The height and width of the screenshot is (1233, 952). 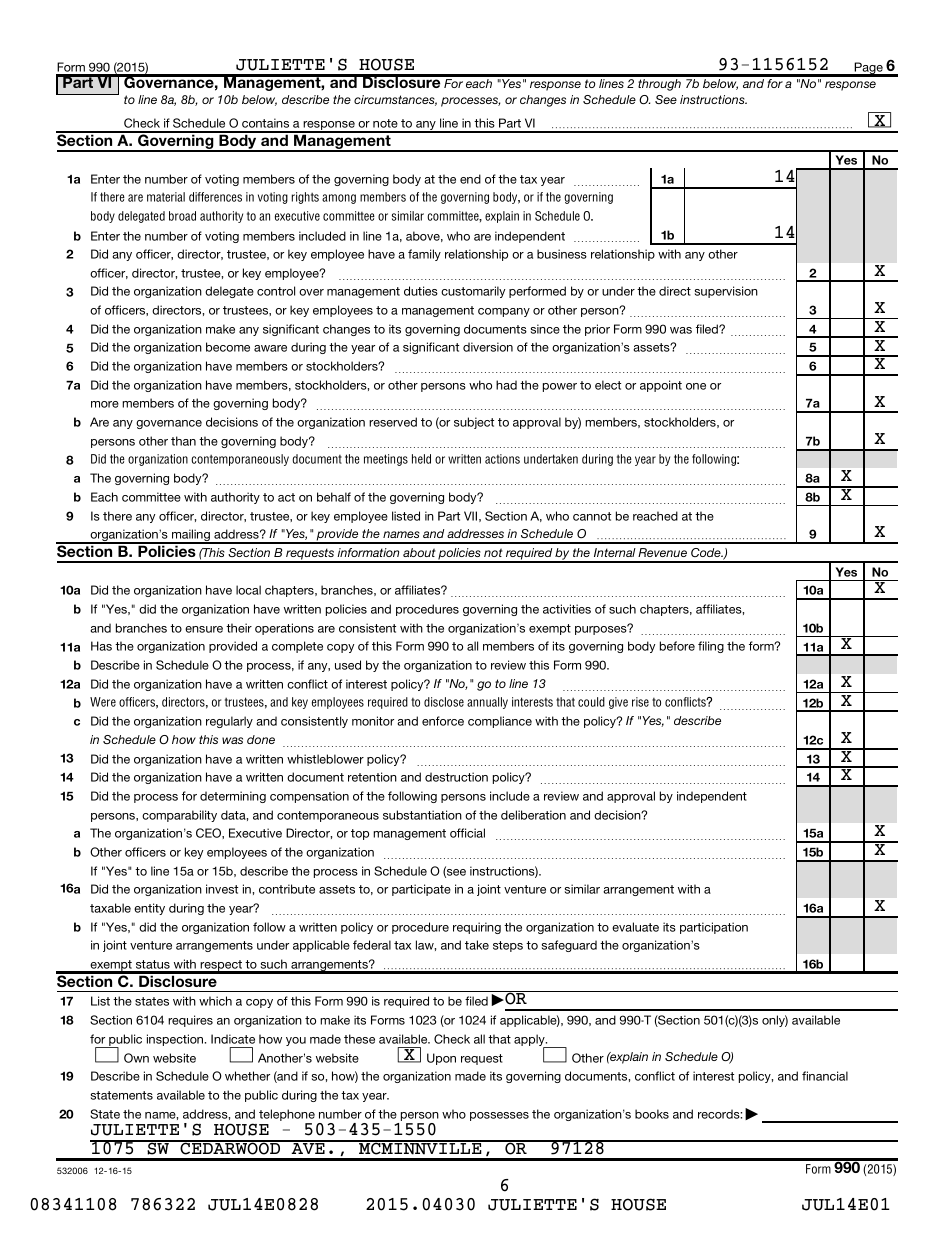 What do you see at coordinates (640, 702) in the screenshot?
I see `rise` at bounding box center [640, 702].
